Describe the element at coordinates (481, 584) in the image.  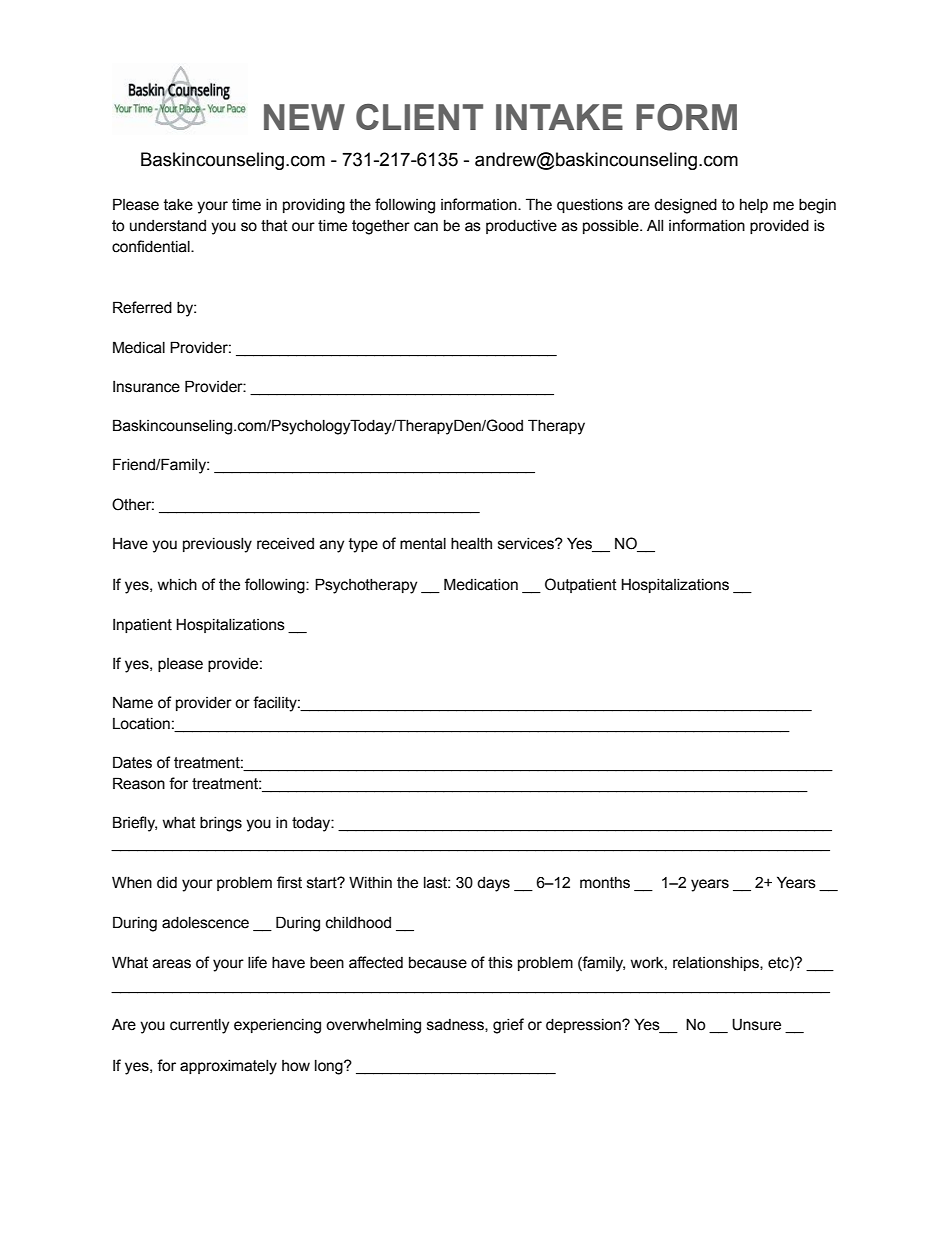
I see `Medication` at that location.
